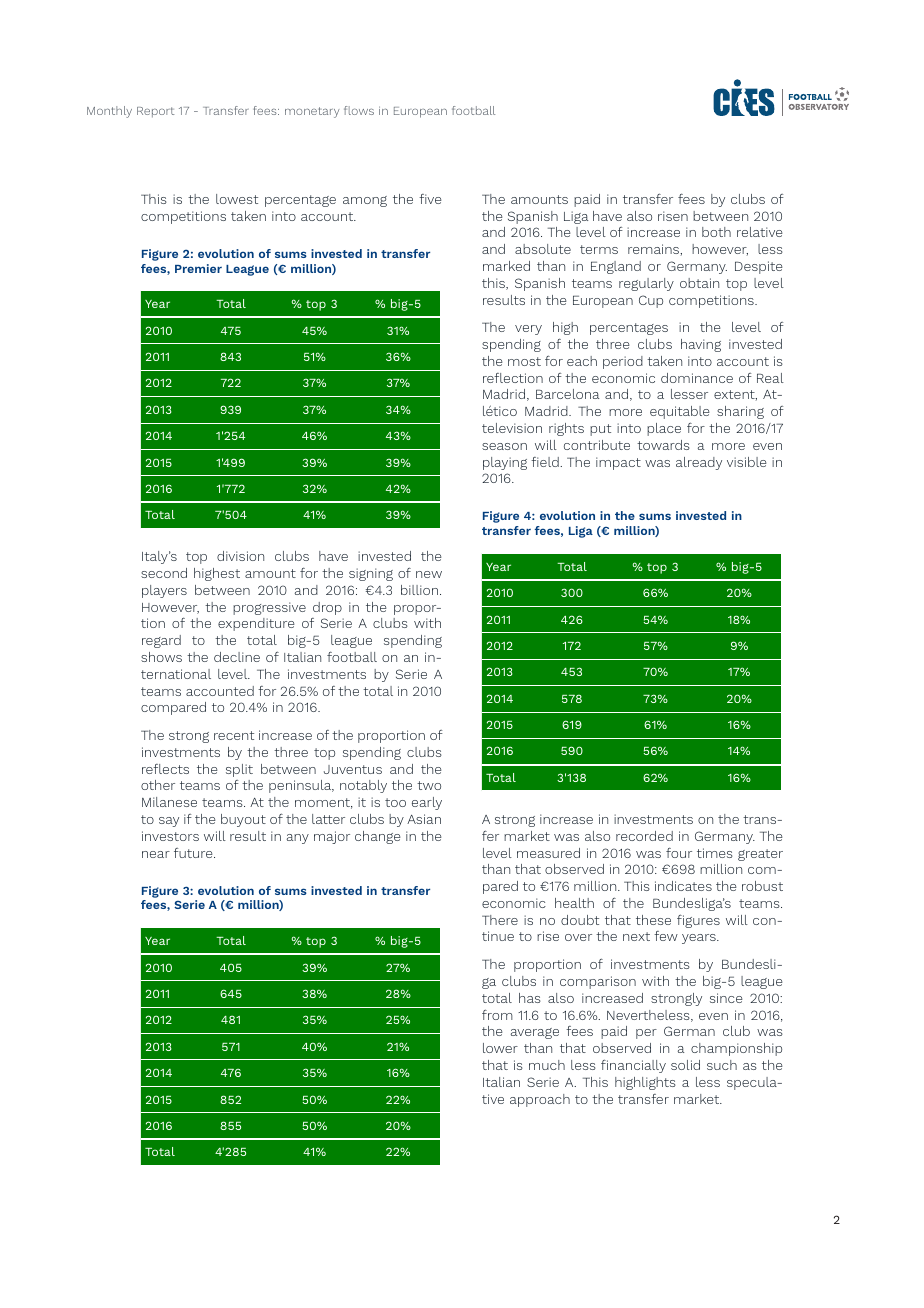 Image resolution: width=924 pixels, height=1308 pixels. What do you see at coordinates (430, 199) in the screenshot?
I see `five` at bounding box center [430, 199].
